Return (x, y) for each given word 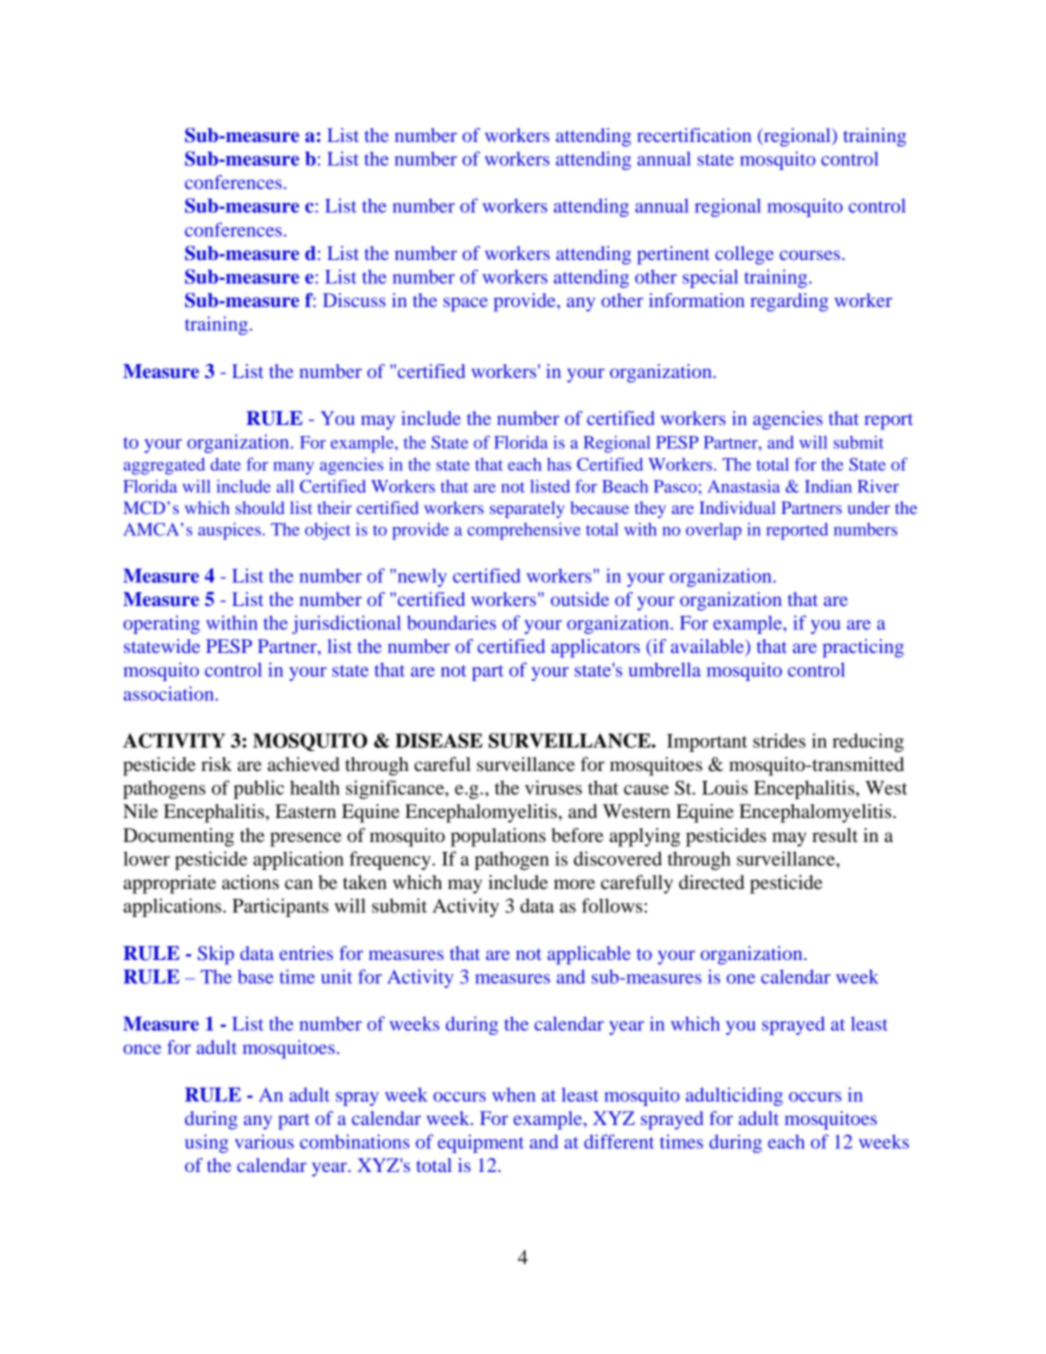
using (206, 1143)
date (225, 464)
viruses (553, 787)
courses (811, 255)
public (259, 789)
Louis (725, 787)
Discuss (354, 300)
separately (527, 509)
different (619, 1141)
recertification (694, 135)
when (514, 1095)
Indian (828, 486)
